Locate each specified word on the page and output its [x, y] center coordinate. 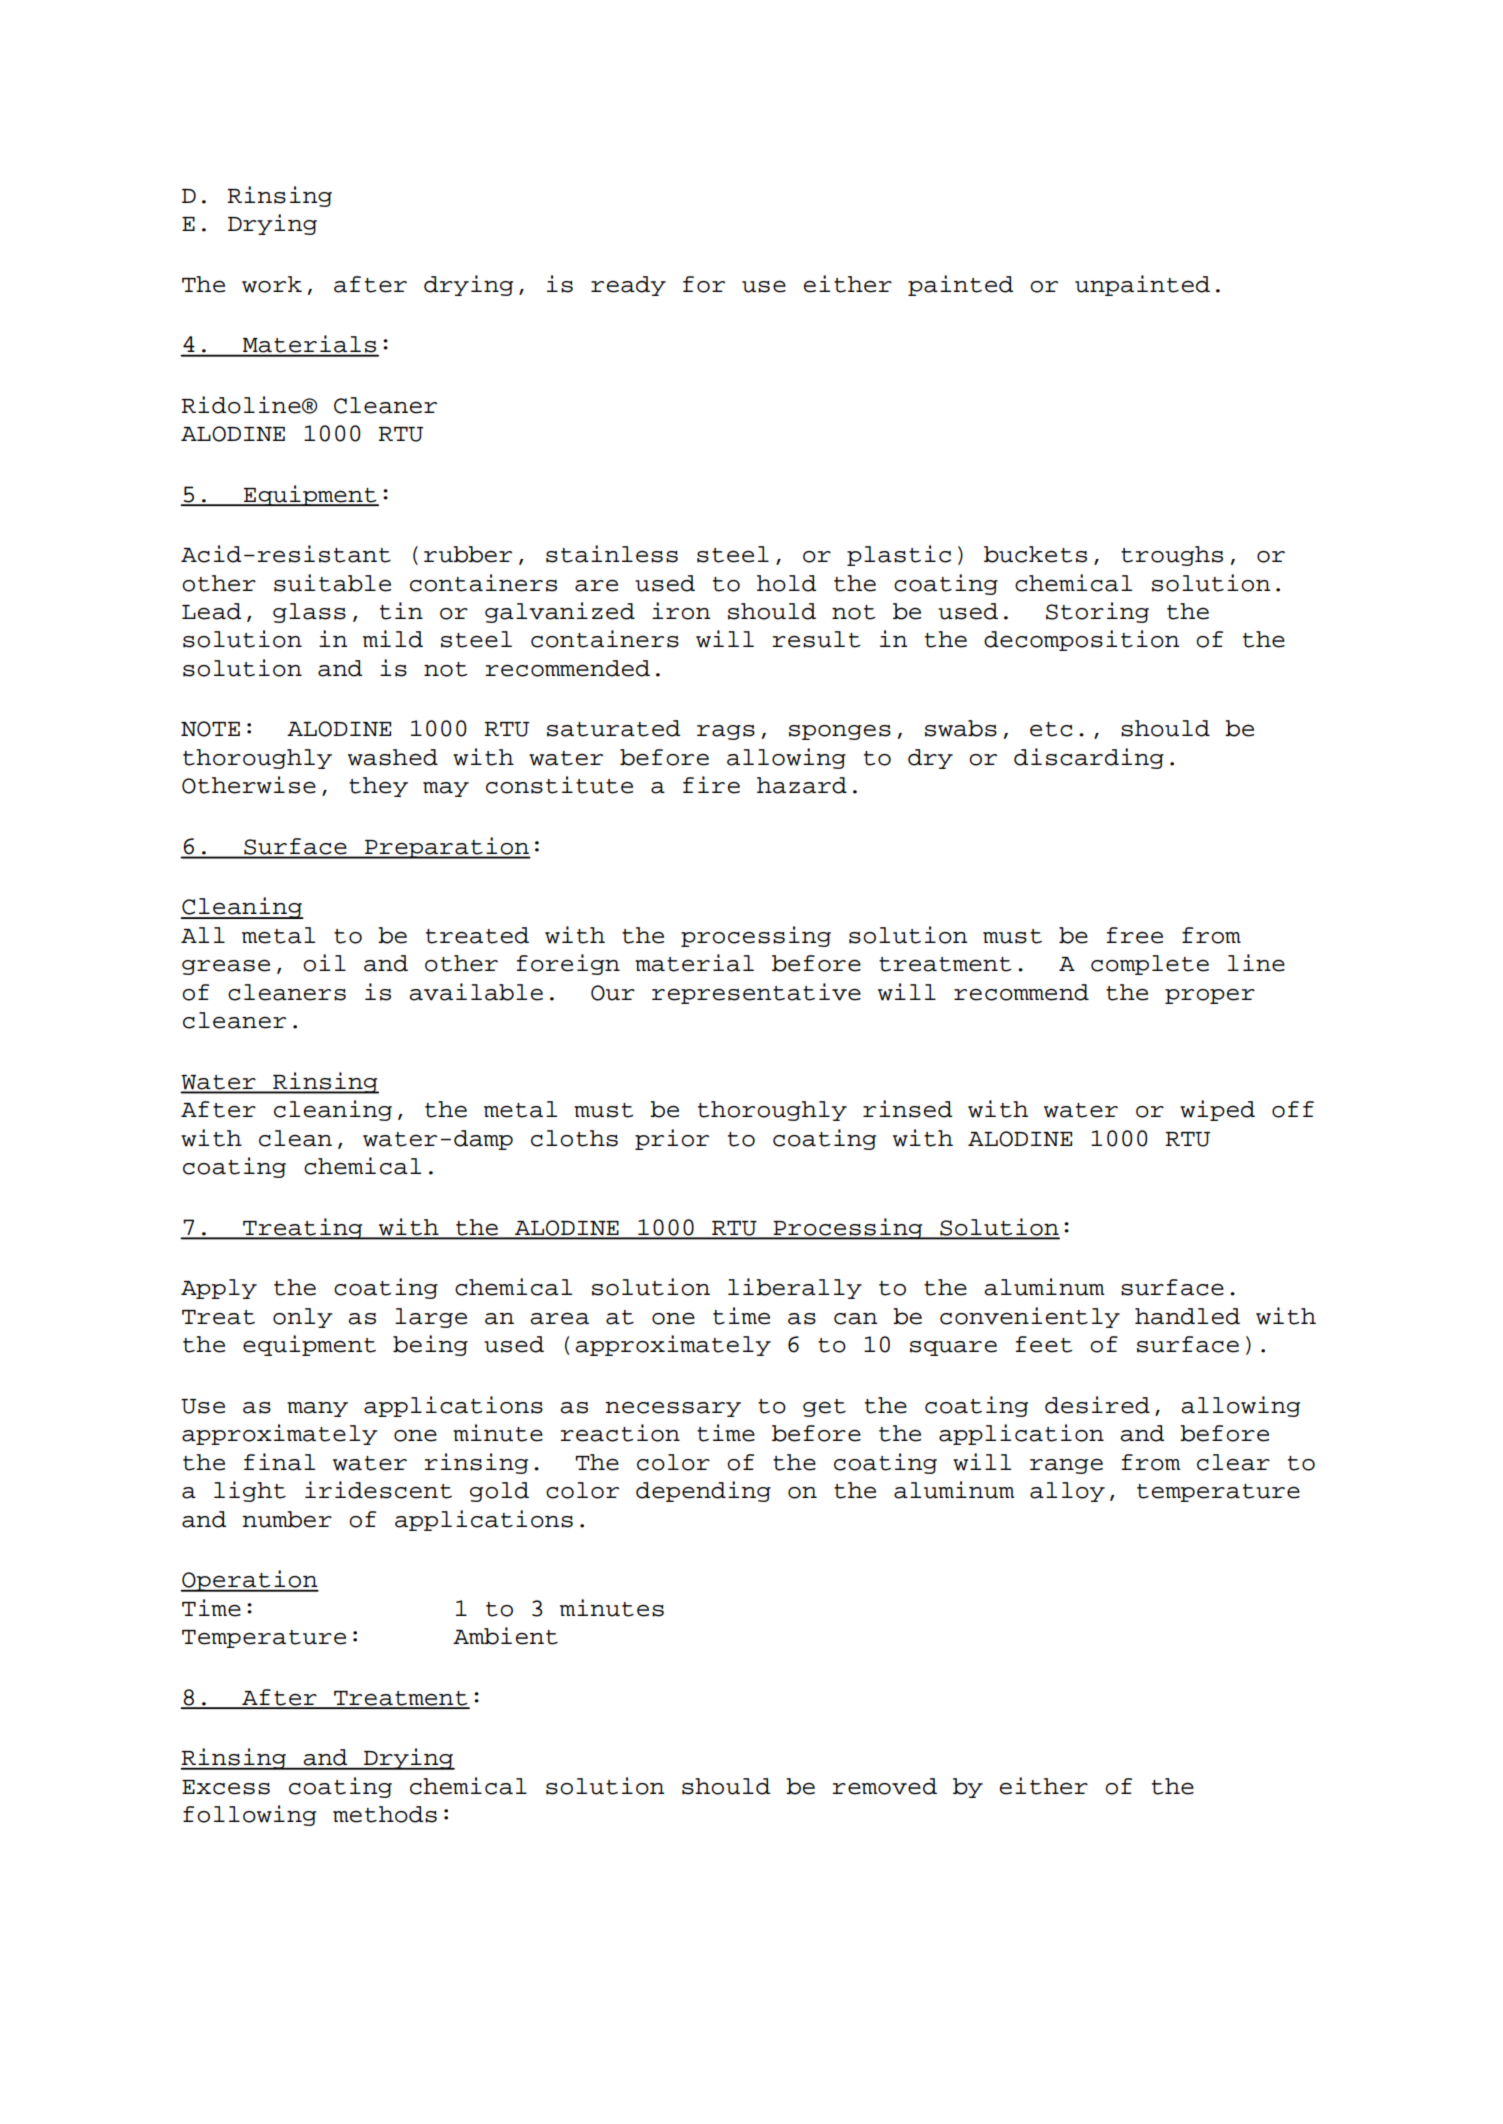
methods [385, 1814]
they [378, 787]
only [303, 1318]
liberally [795, 1288]
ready [628, 286]
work [272, 284]
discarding [1089, 758]
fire [711, 785]
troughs [1172, 556]
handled [1187, 1316]
